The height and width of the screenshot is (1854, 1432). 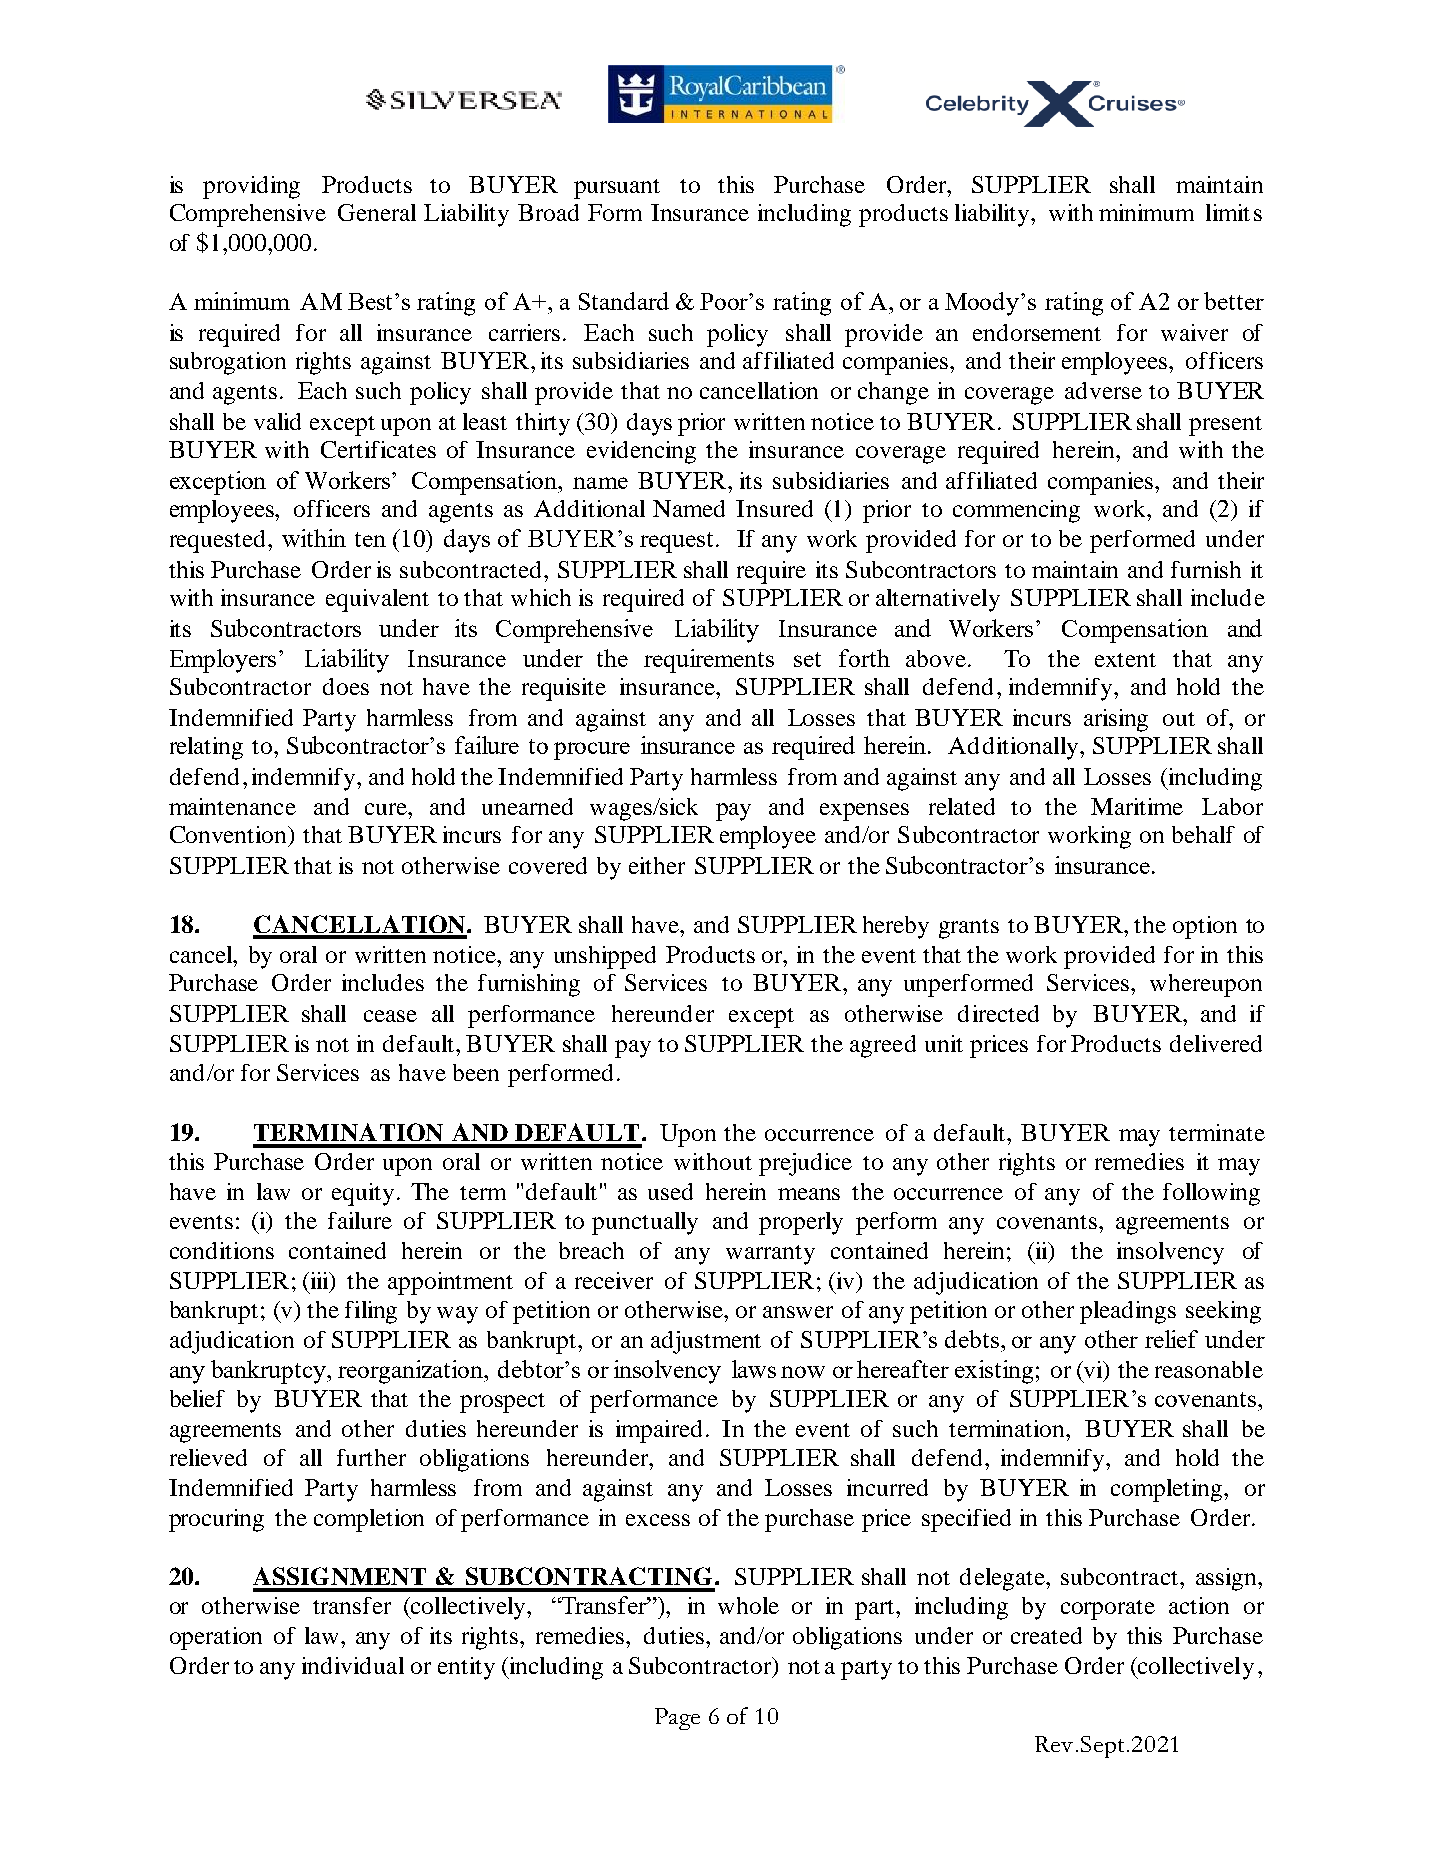 I want to click on adjustment, so click(x=706, y=1342).
